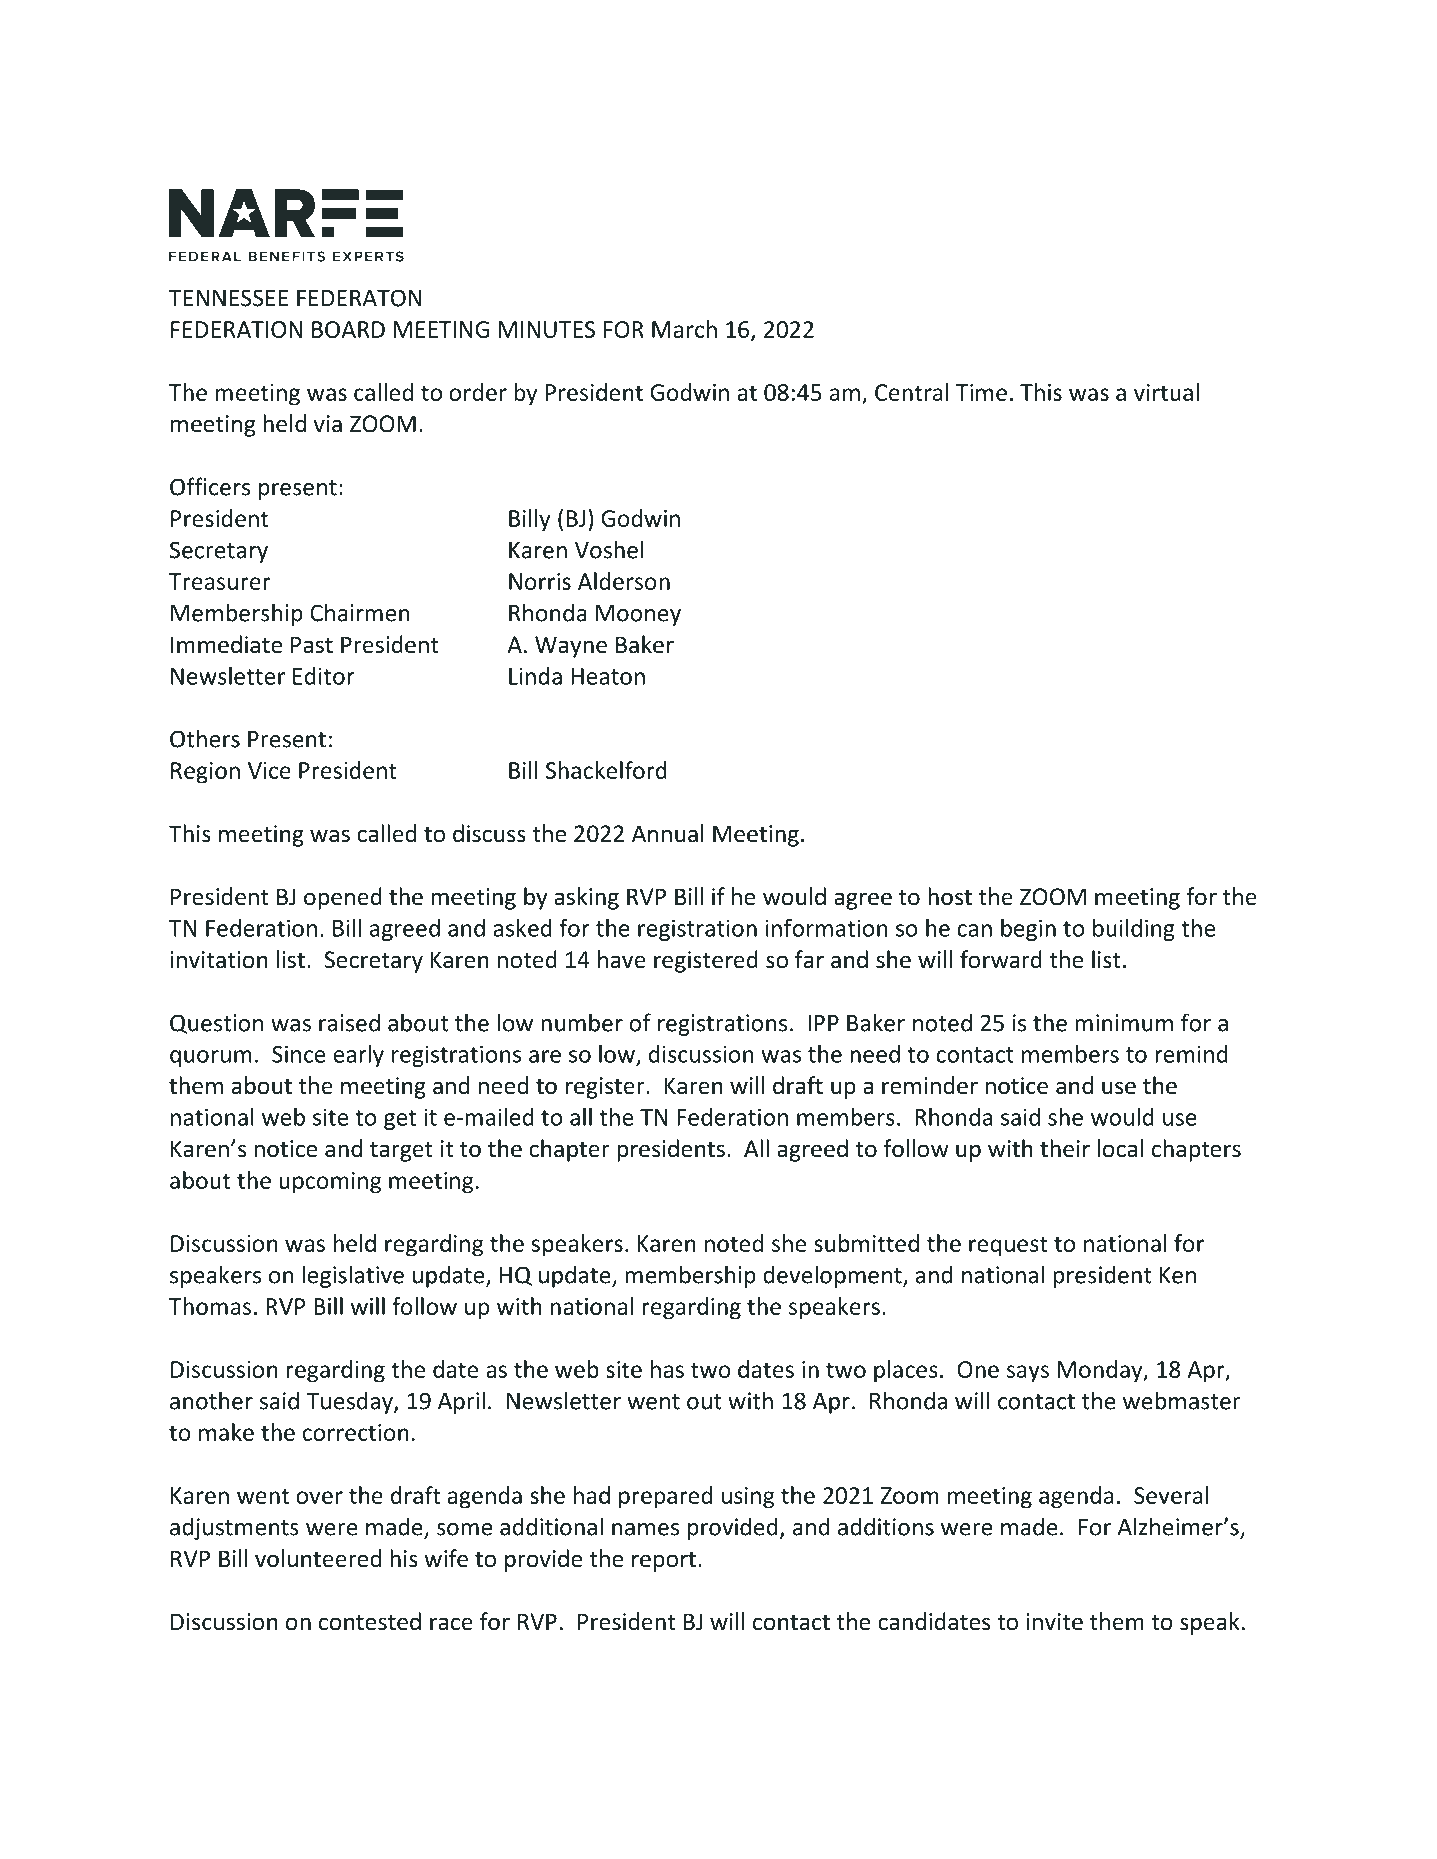 The height and width of the page is (1859, 1437). I want to click on March, so click(684, 329).
